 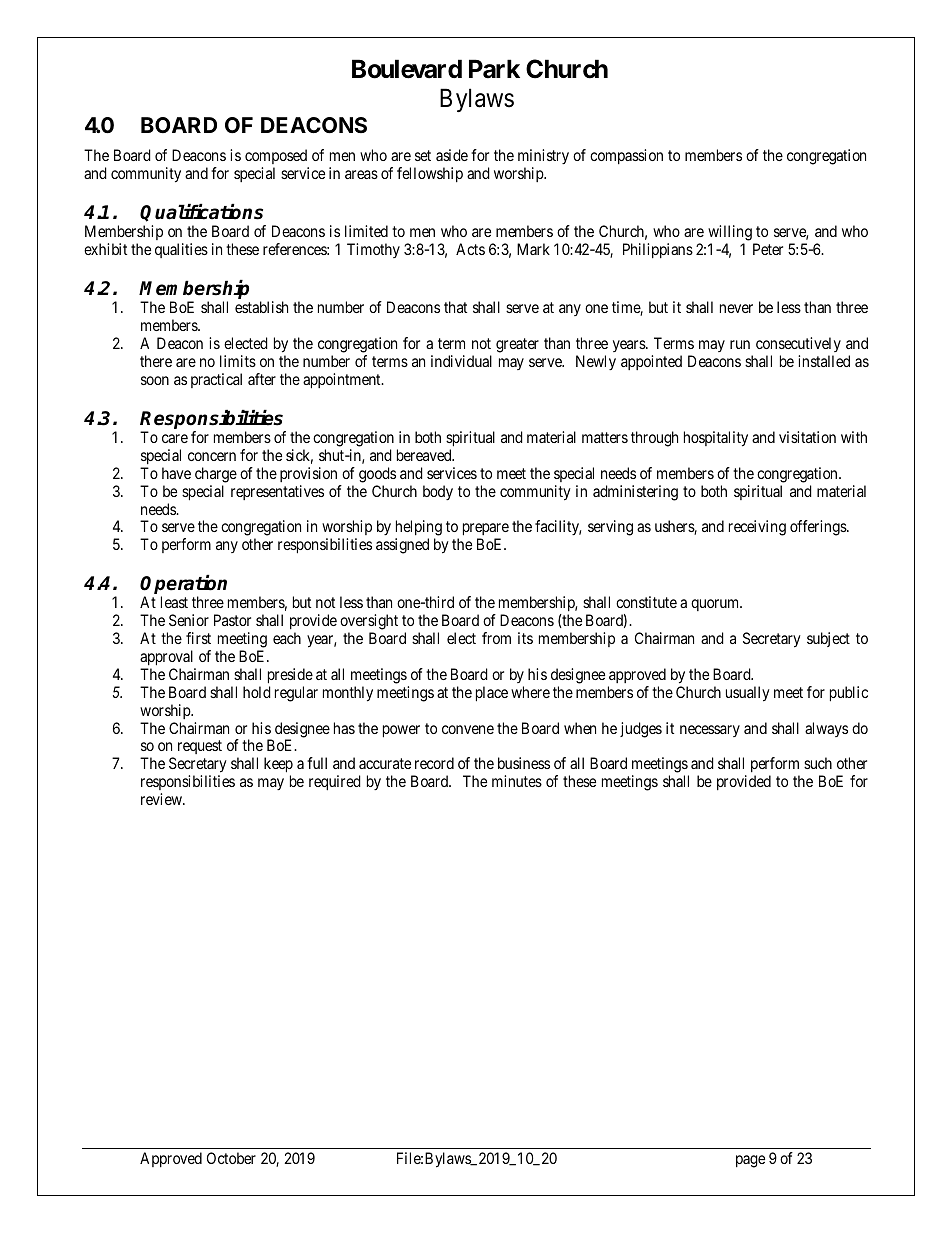 I want to click on necessary, so click(x=710, y=731).
